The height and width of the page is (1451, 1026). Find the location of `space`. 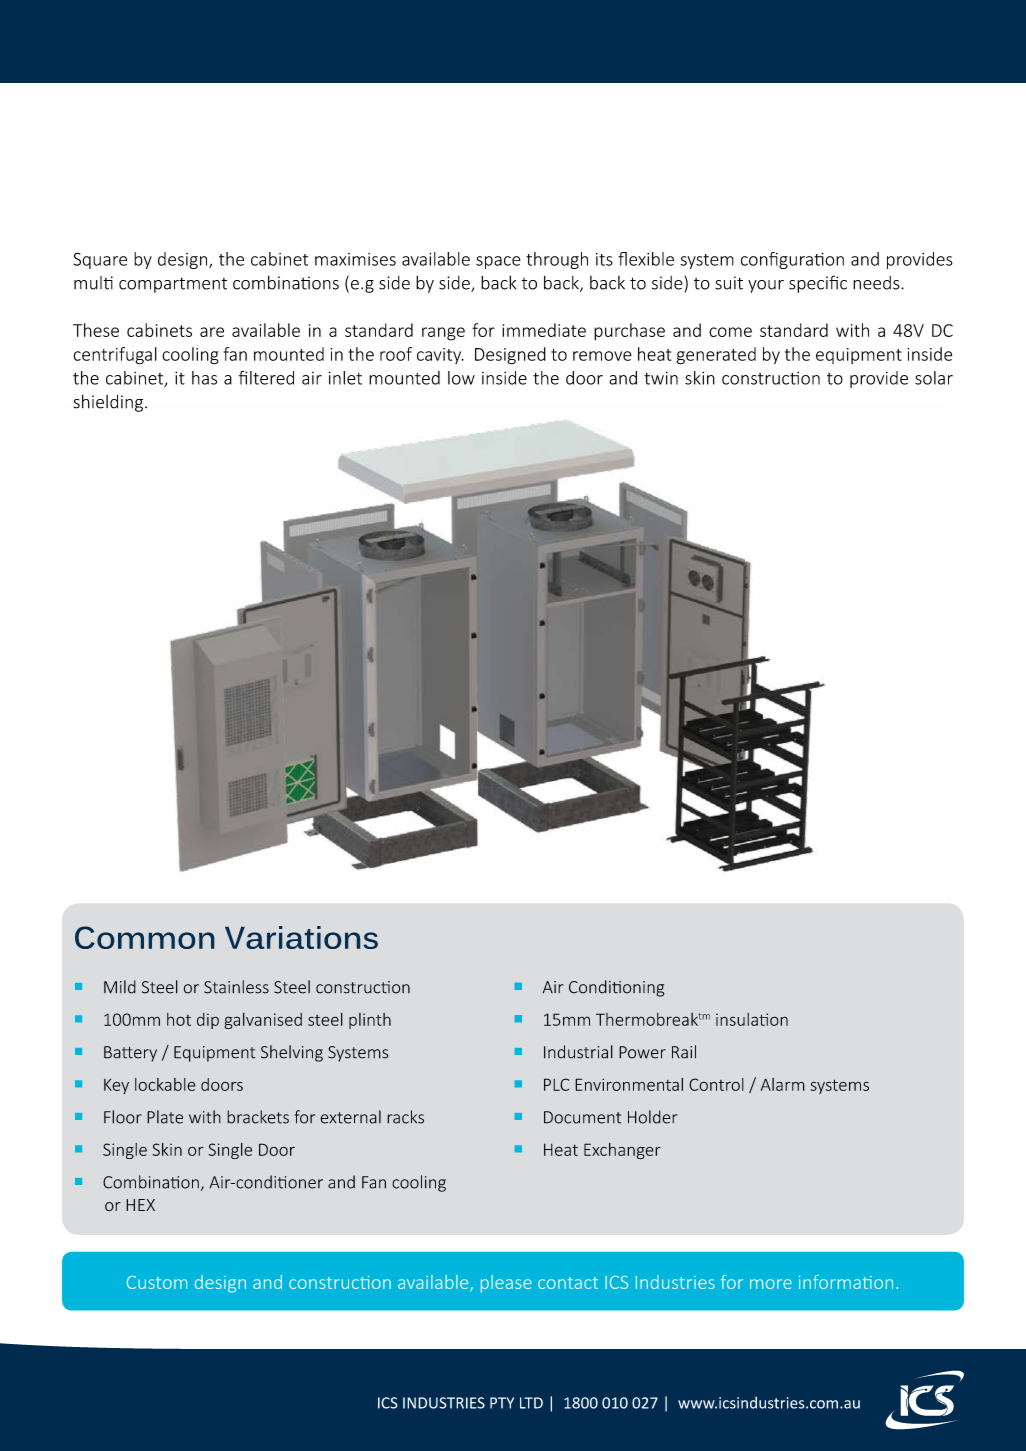

space is located at coordinates (498, 262).
